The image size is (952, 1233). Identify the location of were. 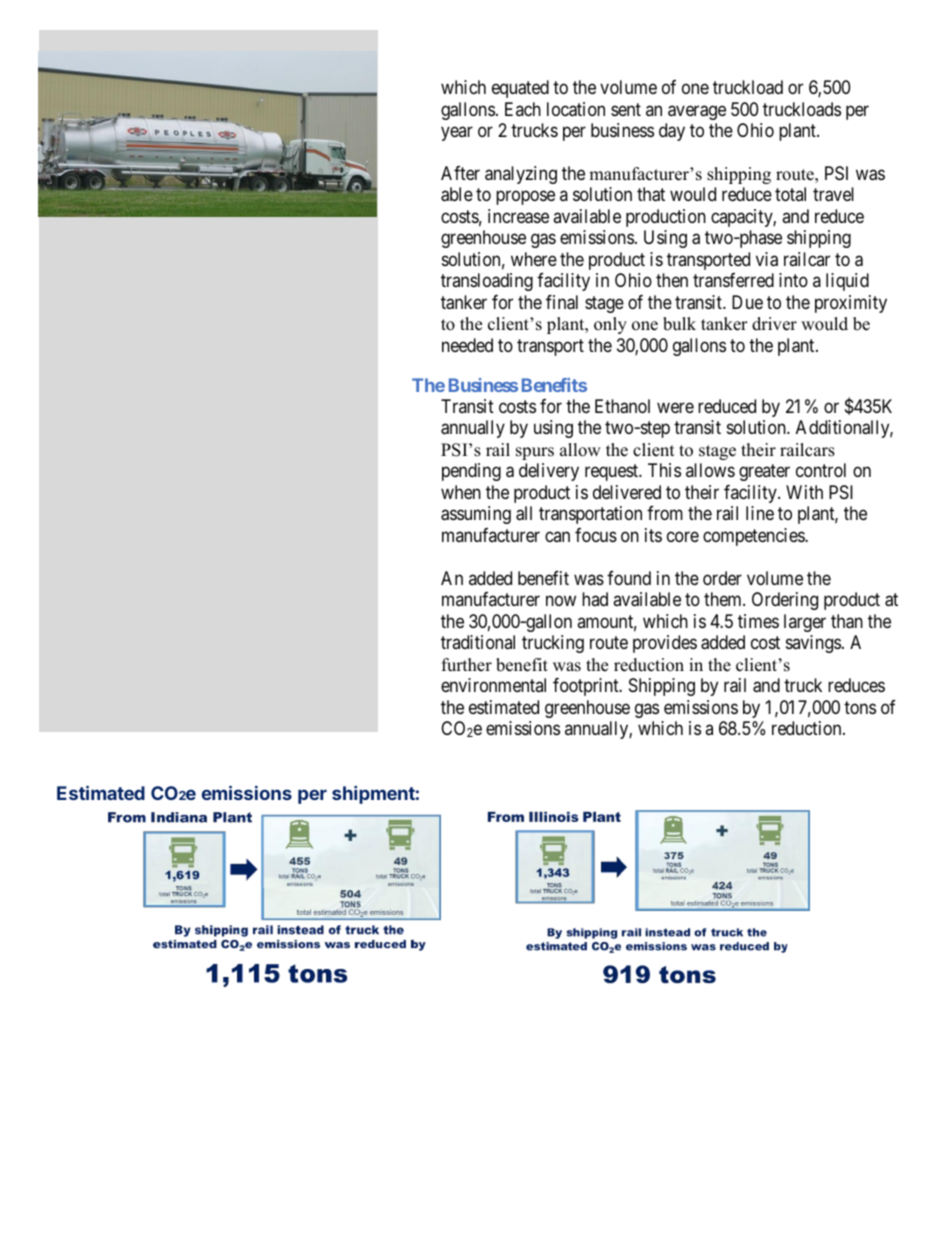
(675, 407).
